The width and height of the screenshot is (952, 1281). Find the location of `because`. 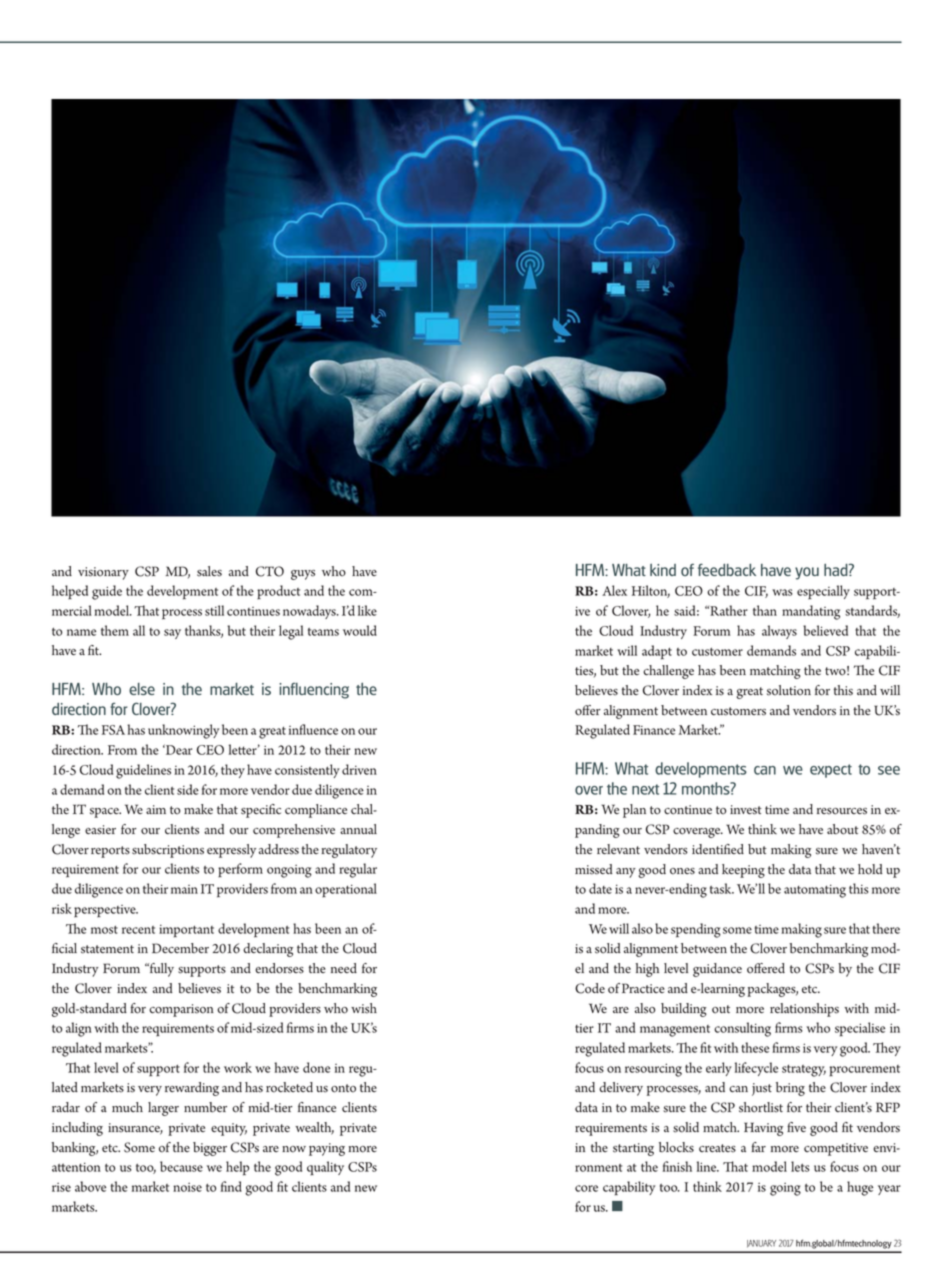

because is located at coordinates (181, 1166).
